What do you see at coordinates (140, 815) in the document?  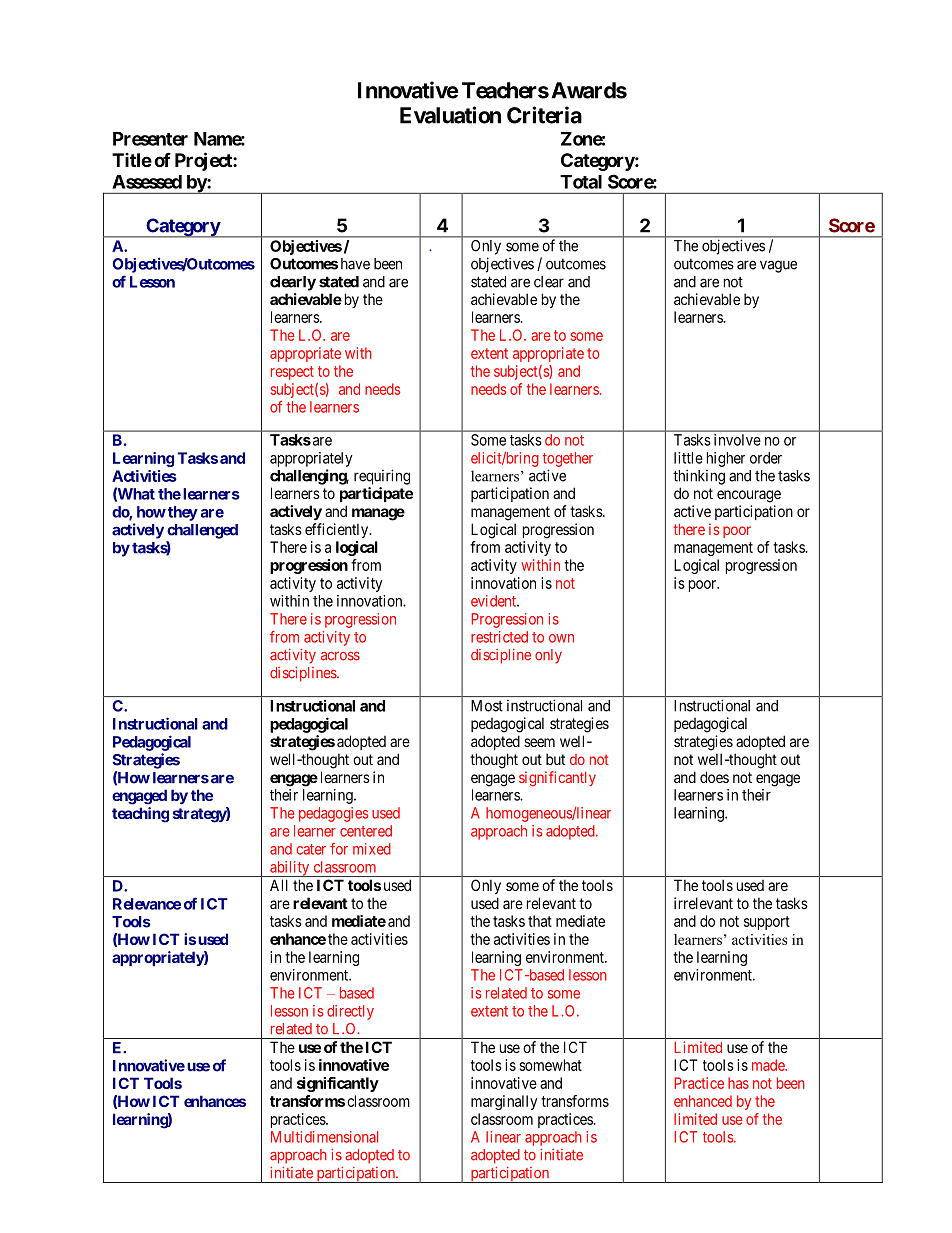 I see `teaching` at bounding box center [140, 815].
